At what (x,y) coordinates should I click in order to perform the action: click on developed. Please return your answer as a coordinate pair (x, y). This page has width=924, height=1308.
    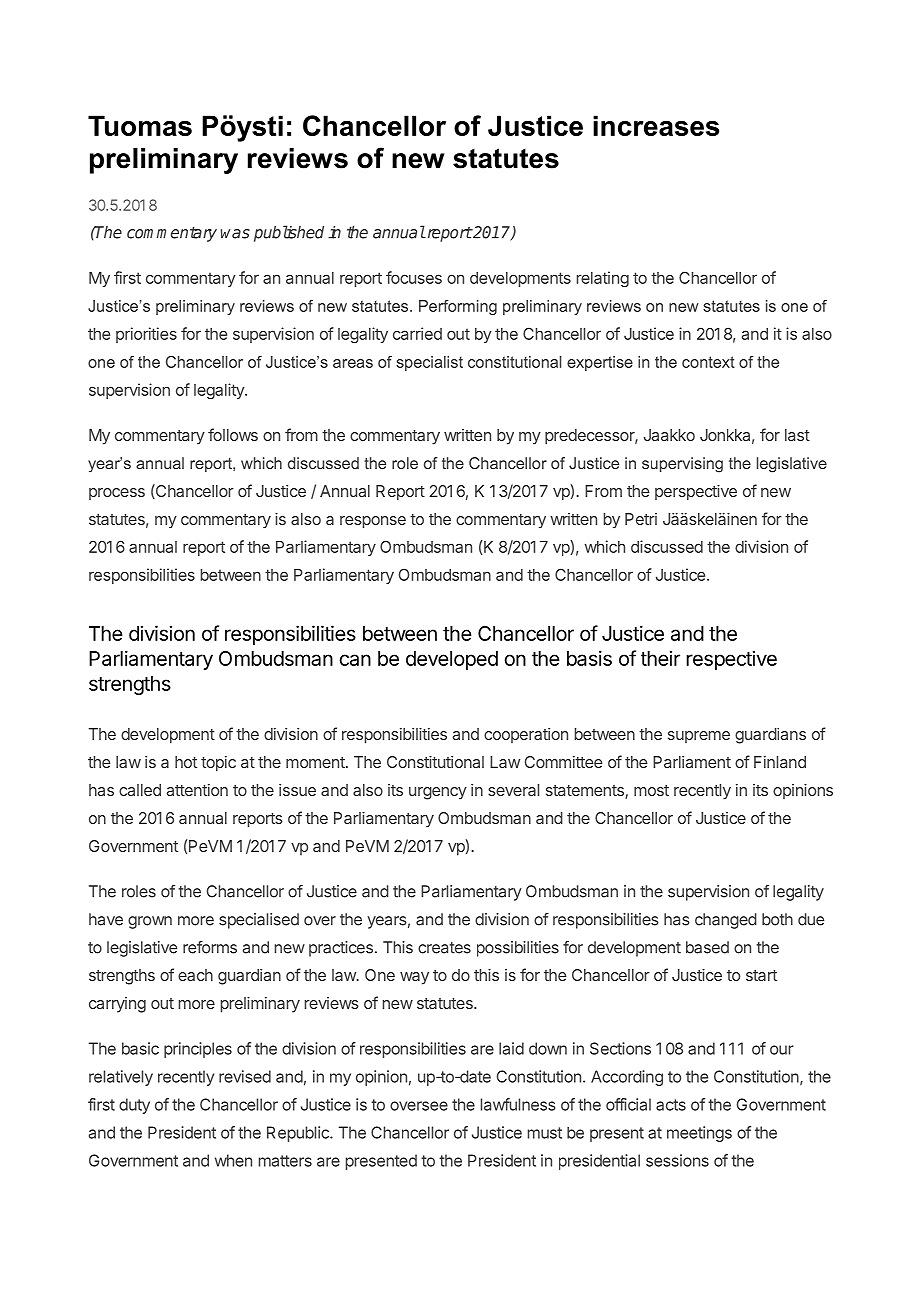
    Looking at the image, I should click on (452, 660).
